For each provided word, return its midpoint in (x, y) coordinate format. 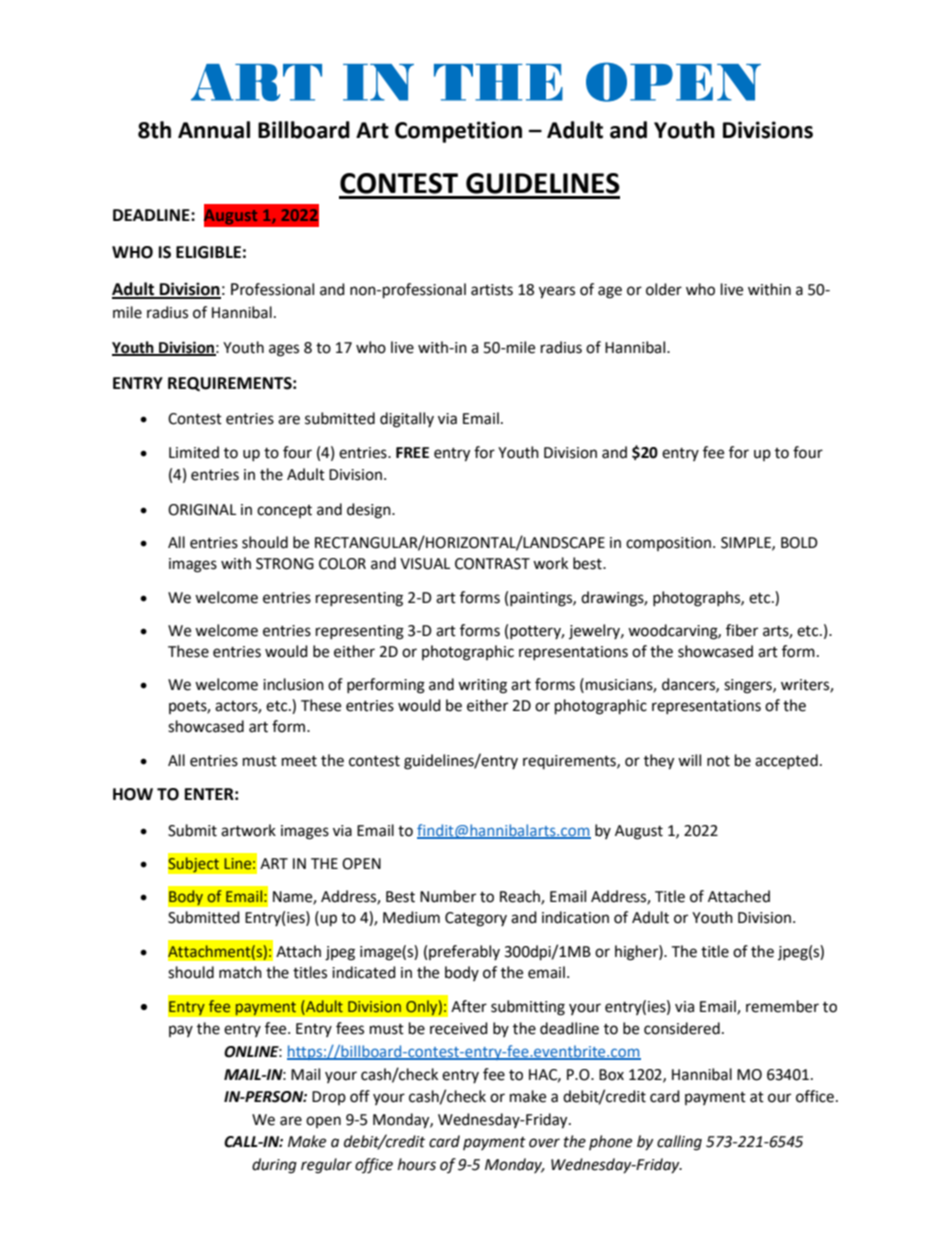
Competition (458, 132)
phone (610, 1142)
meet (299, 761)
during (274, 1166)
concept (284, 511)
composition (668, 544)
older (664, 289)
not (718, 761)
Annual (214, 130)
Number (448, 896)
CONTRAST (492, 564)
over (544, 1143)
